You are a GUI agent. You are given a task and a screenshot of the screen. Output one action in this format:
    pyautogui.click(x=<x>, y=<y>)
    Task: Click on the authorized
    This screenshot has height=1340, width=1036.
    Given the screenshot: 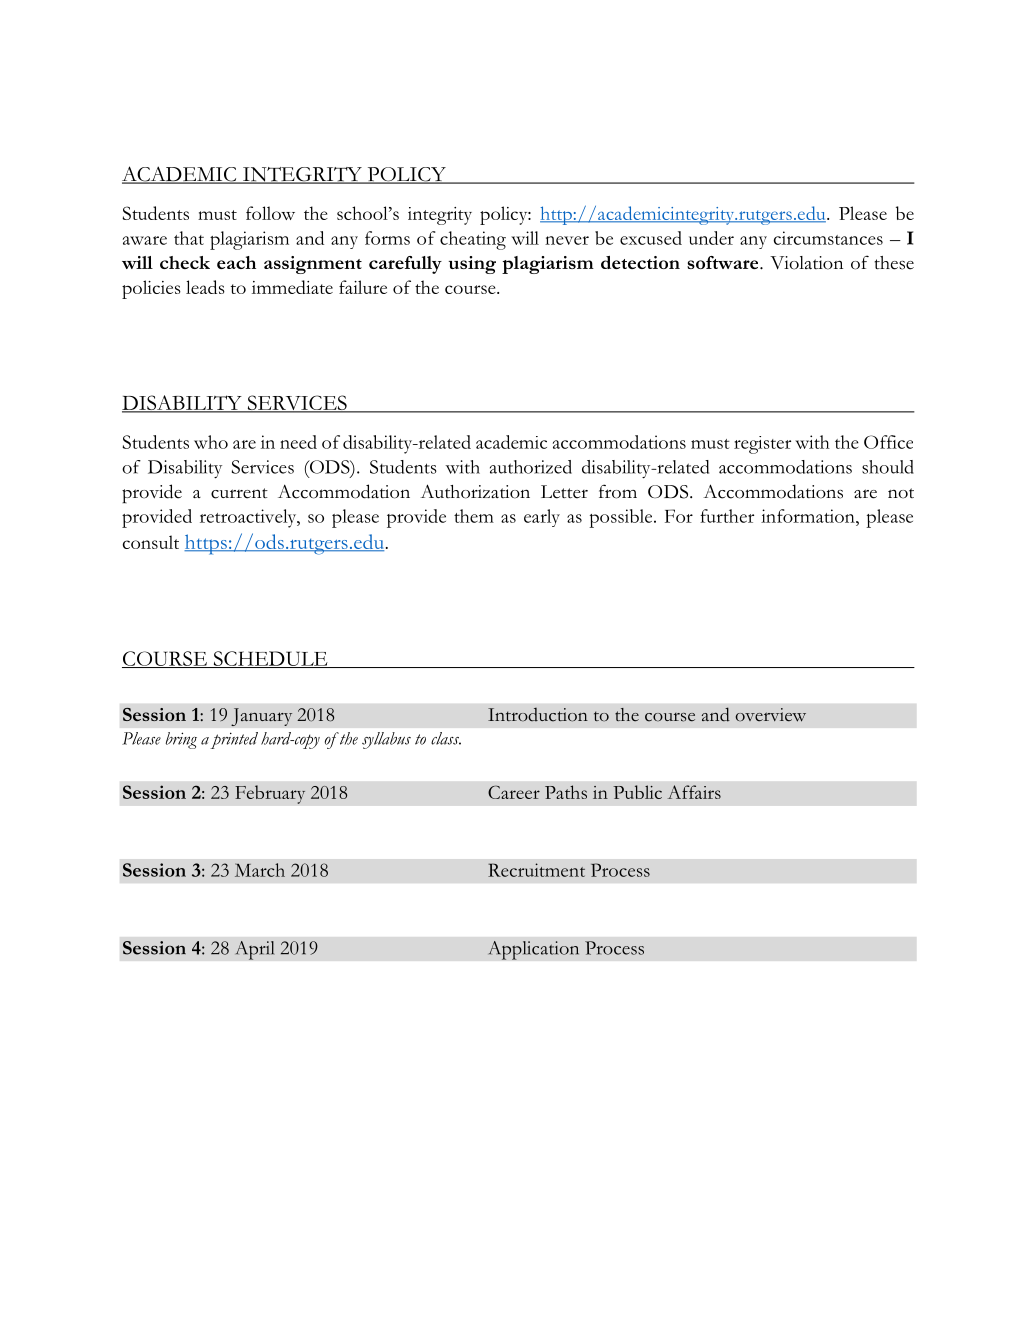 What is the action you would take?
    pyautogui.click(x=531, y=467)
